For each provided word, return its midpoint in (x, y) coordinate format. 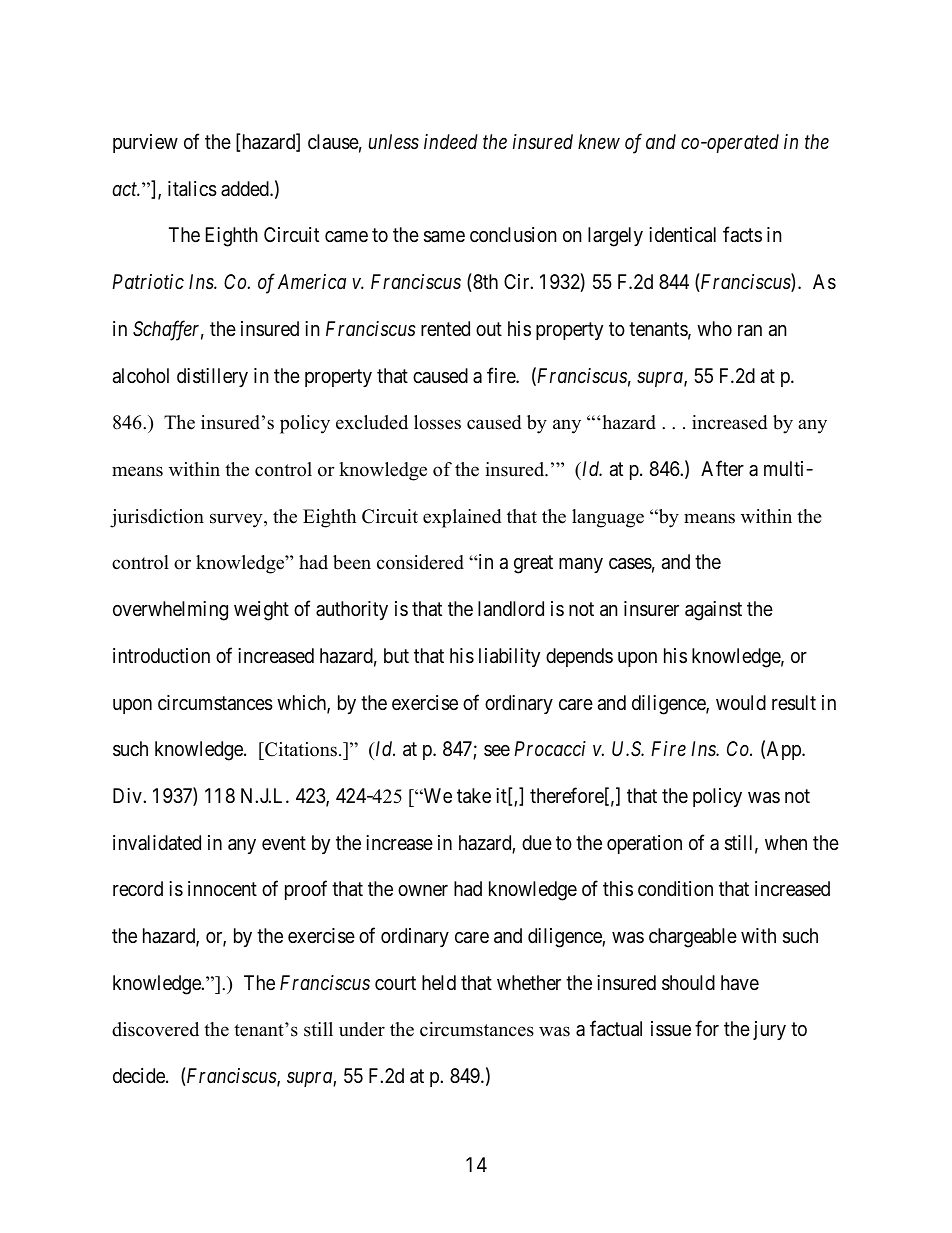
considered (420, 562)
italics (192, 189)
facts (742, 235)
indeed (451, 141)
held (439, 982)
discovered (155, 1029)
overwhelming (170, 611)
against (713, 611)
